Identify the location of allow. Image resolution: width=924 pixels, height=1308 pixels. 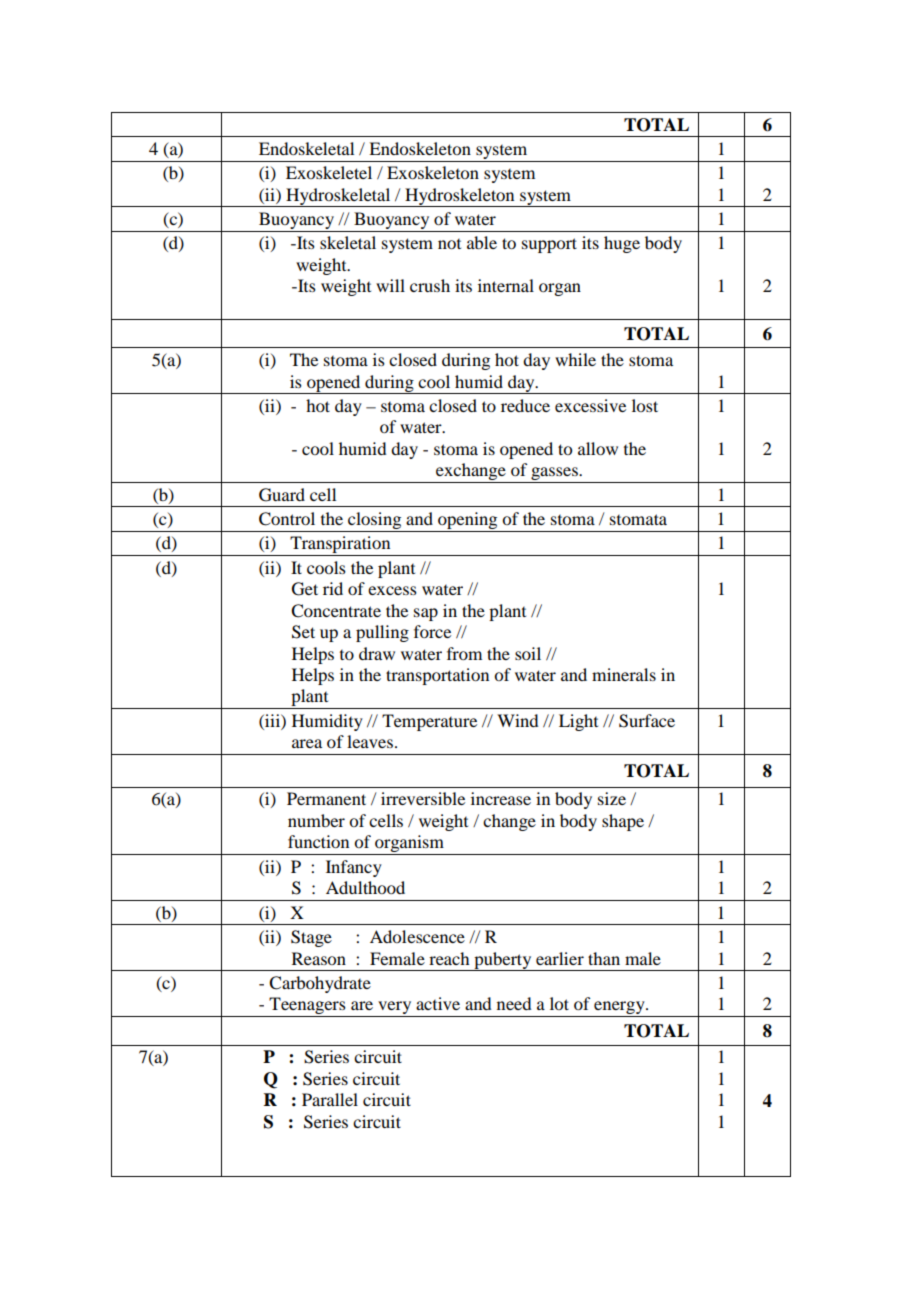
(598, 448).
